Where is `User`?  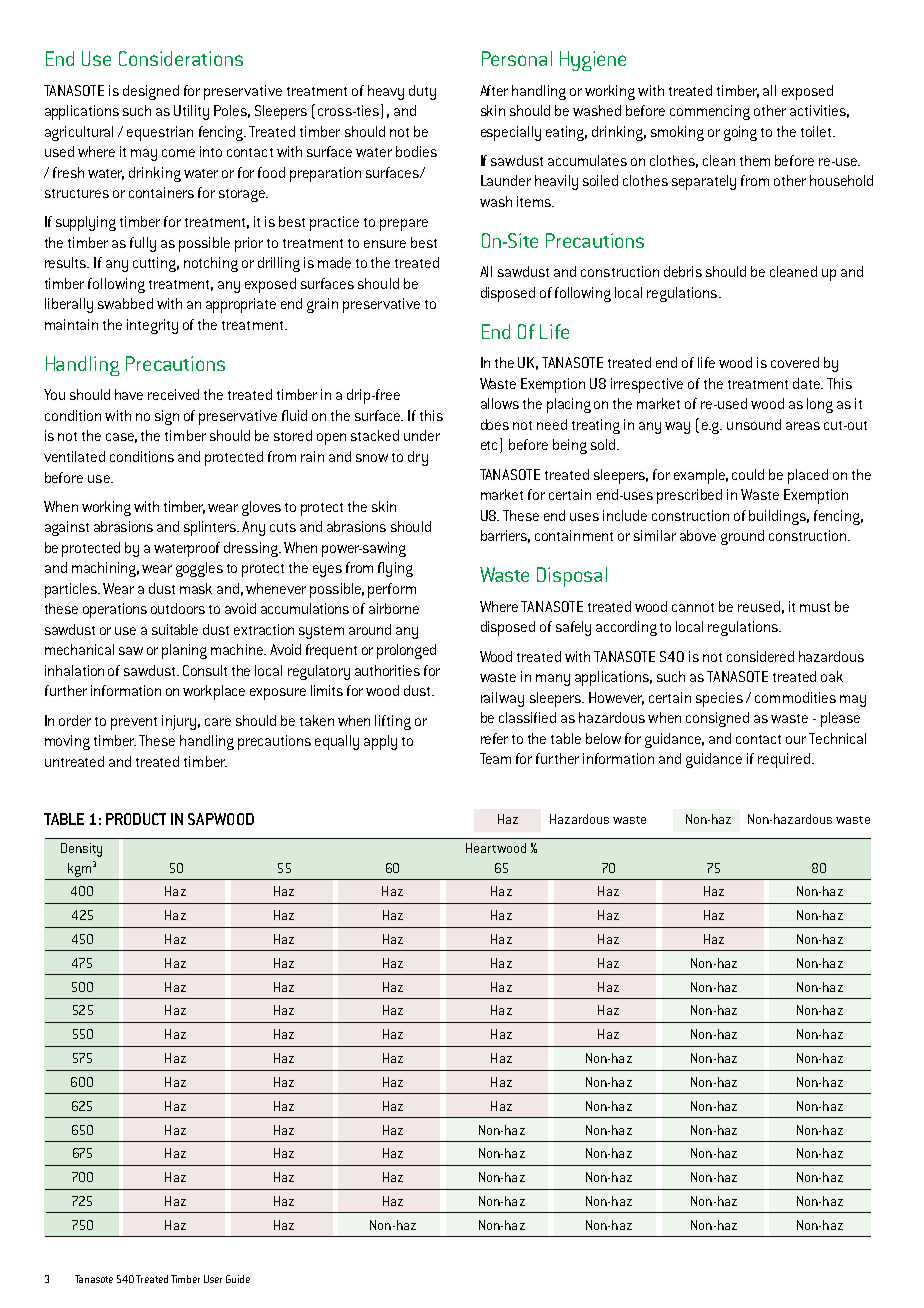 User is located at coordinates (213, 1279).
